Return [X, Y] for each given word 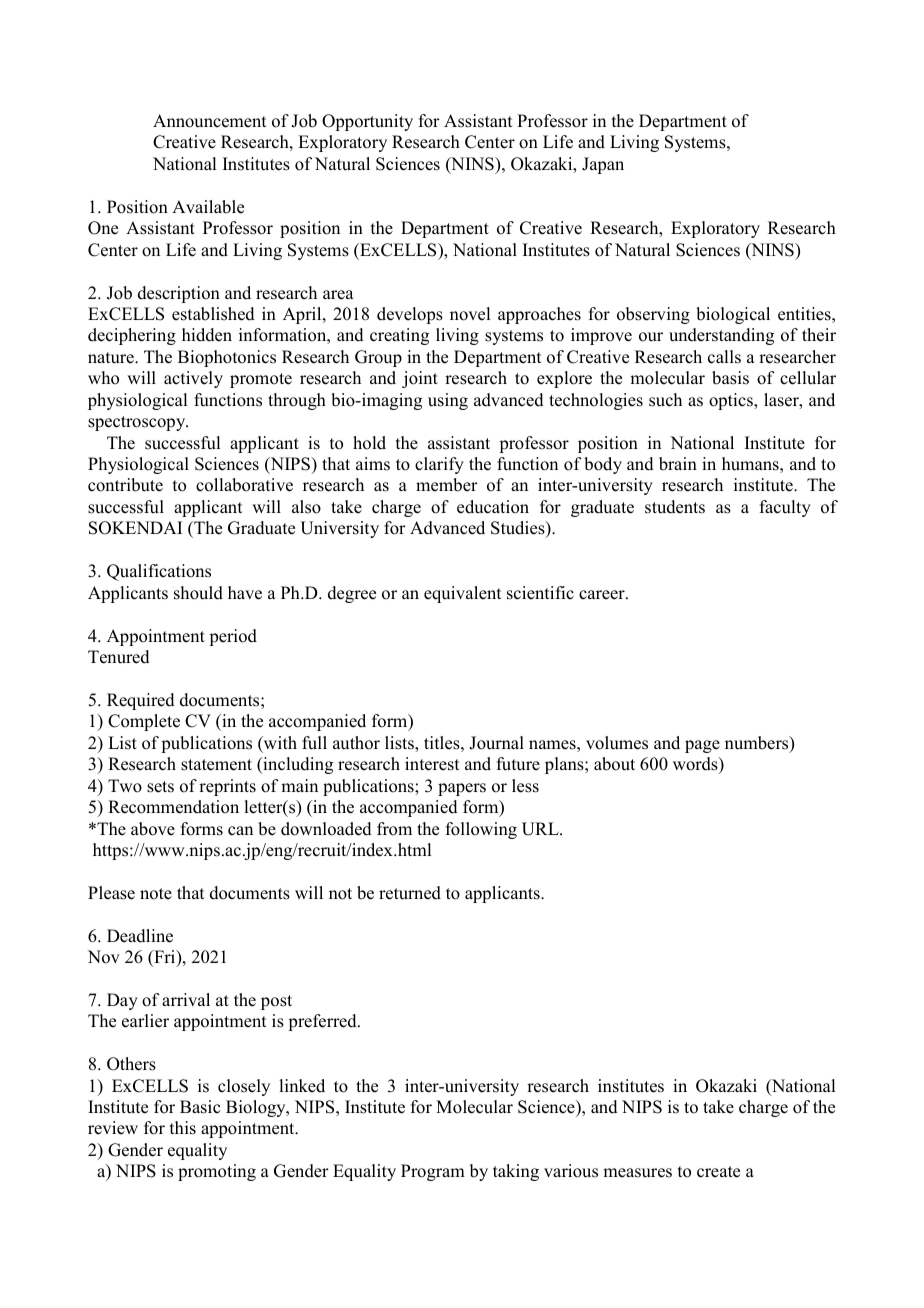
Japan [603, 165]
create [718, 1172]
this [183, 1128]
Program [433, 1172]
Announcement [209, 121]
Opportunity [367, 122]
